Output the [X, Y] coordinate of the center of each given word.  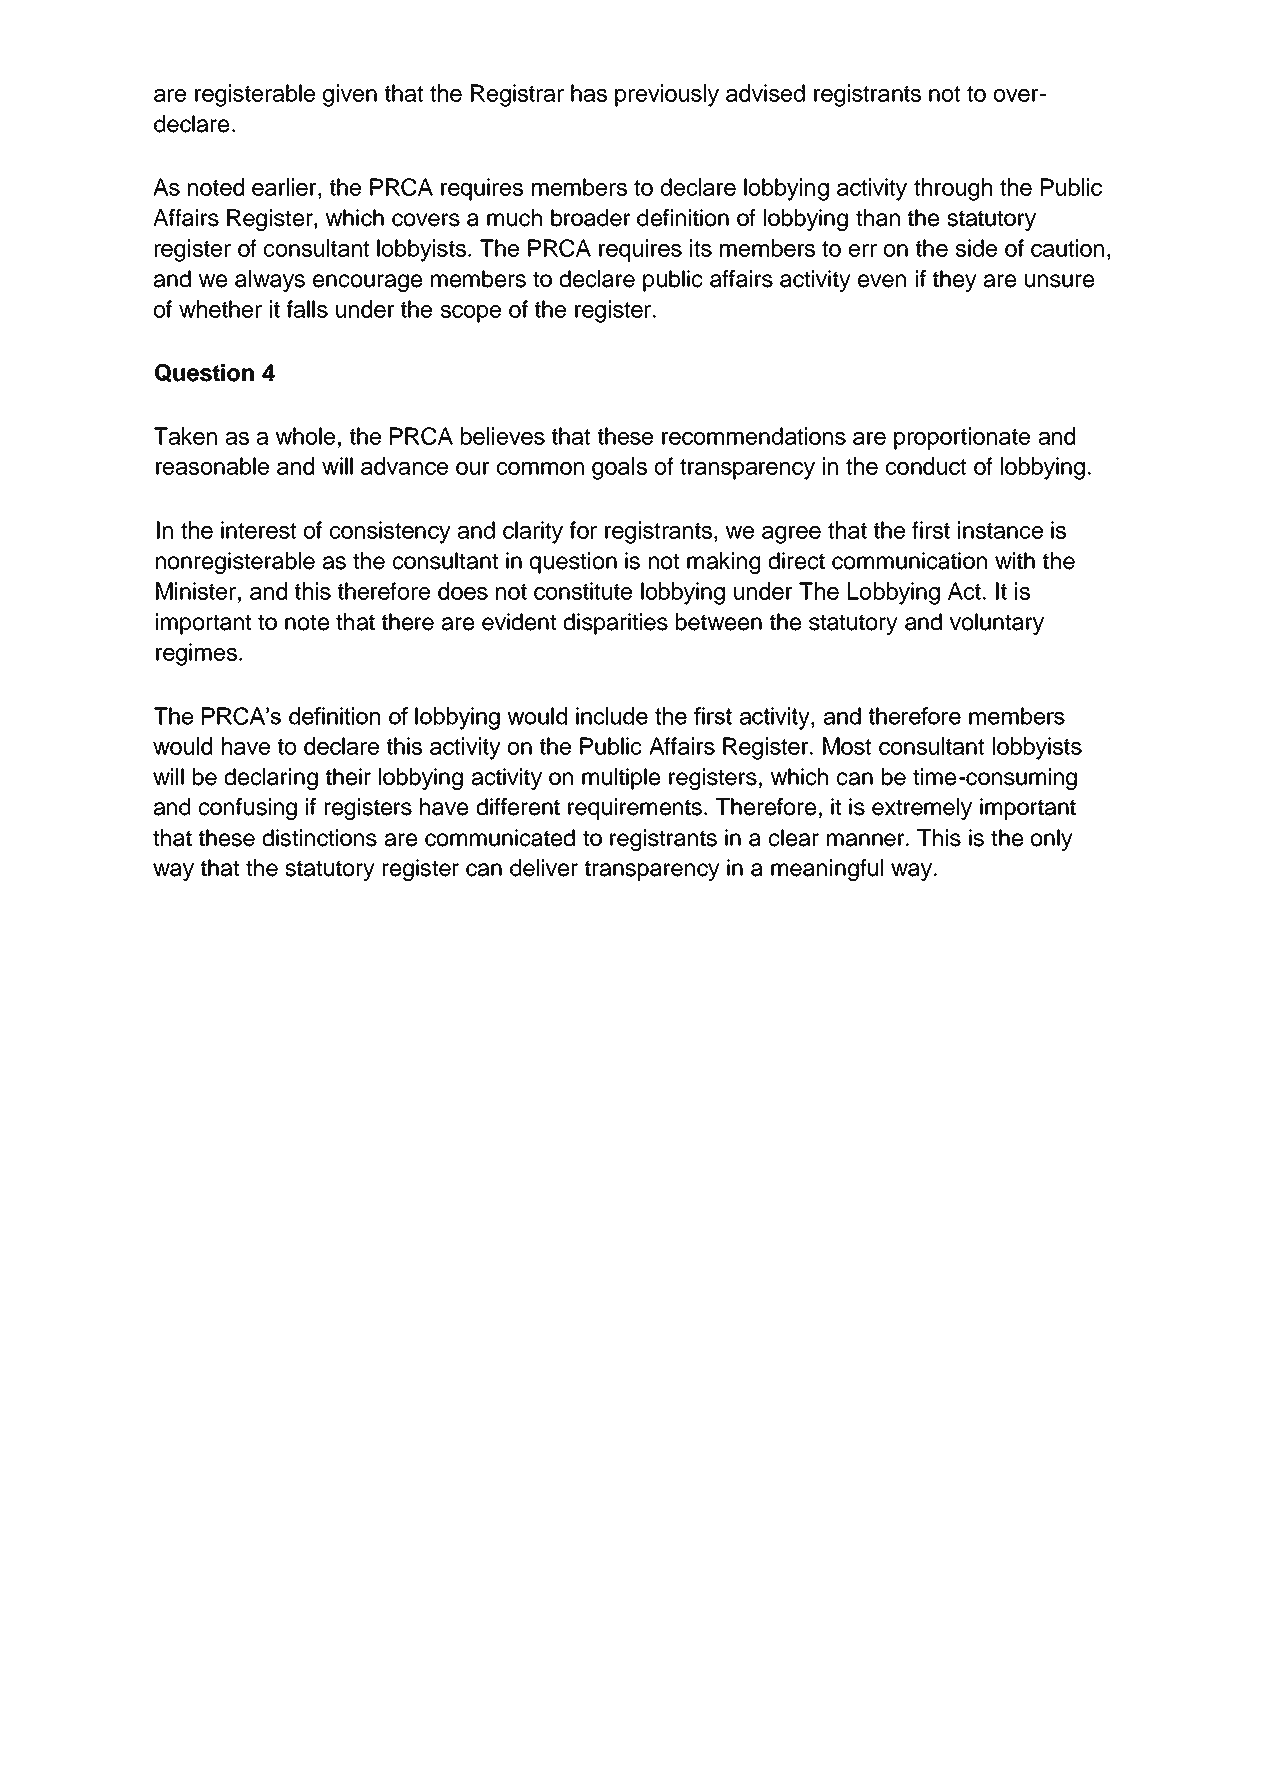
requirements [635, 809]
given [350, 95]
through [953, 189]
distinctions [320, 838]
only [1052, 840]
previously [667, 95]
